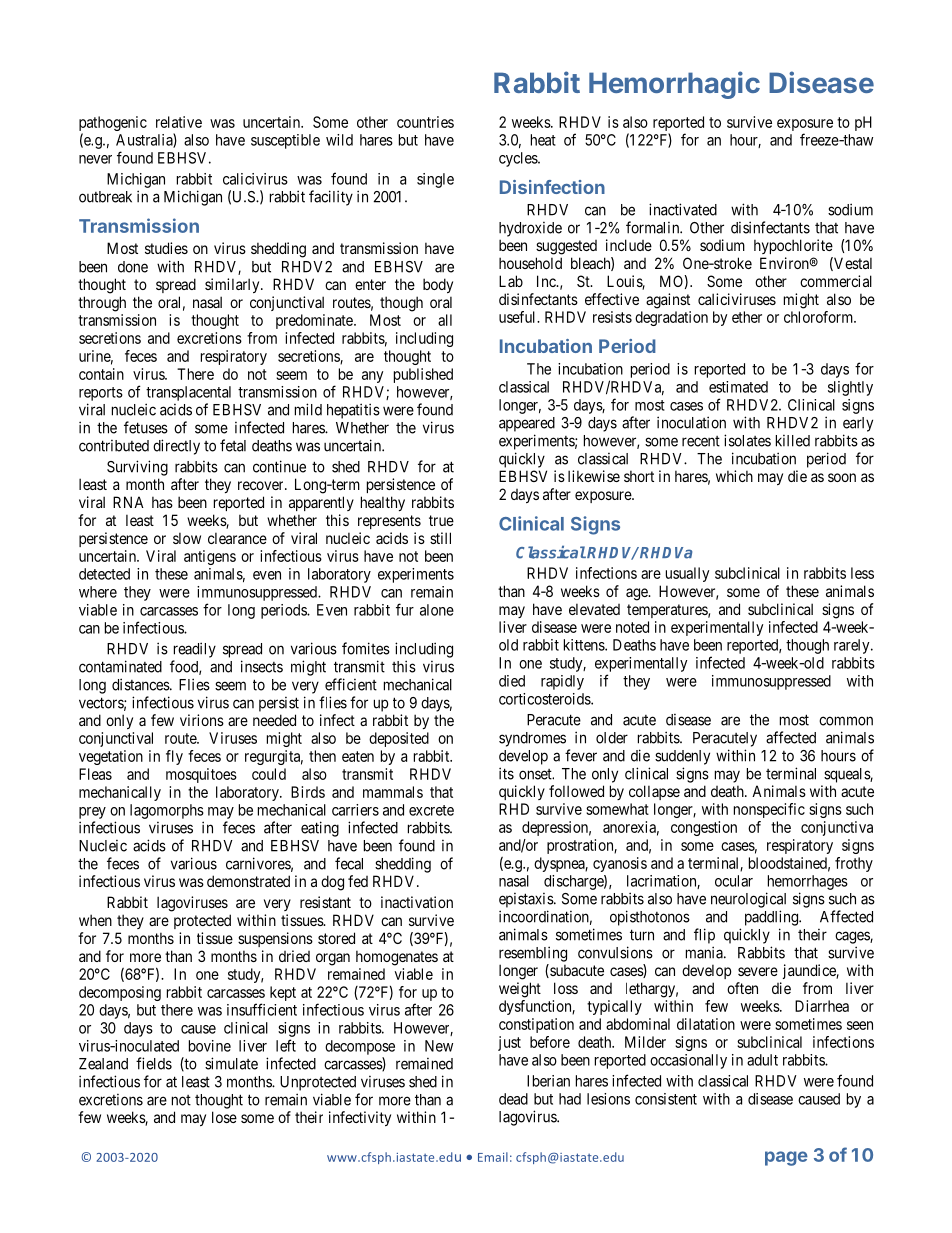 This page has width=952, height=1233. I want to click on relative, so click(179, 122).
